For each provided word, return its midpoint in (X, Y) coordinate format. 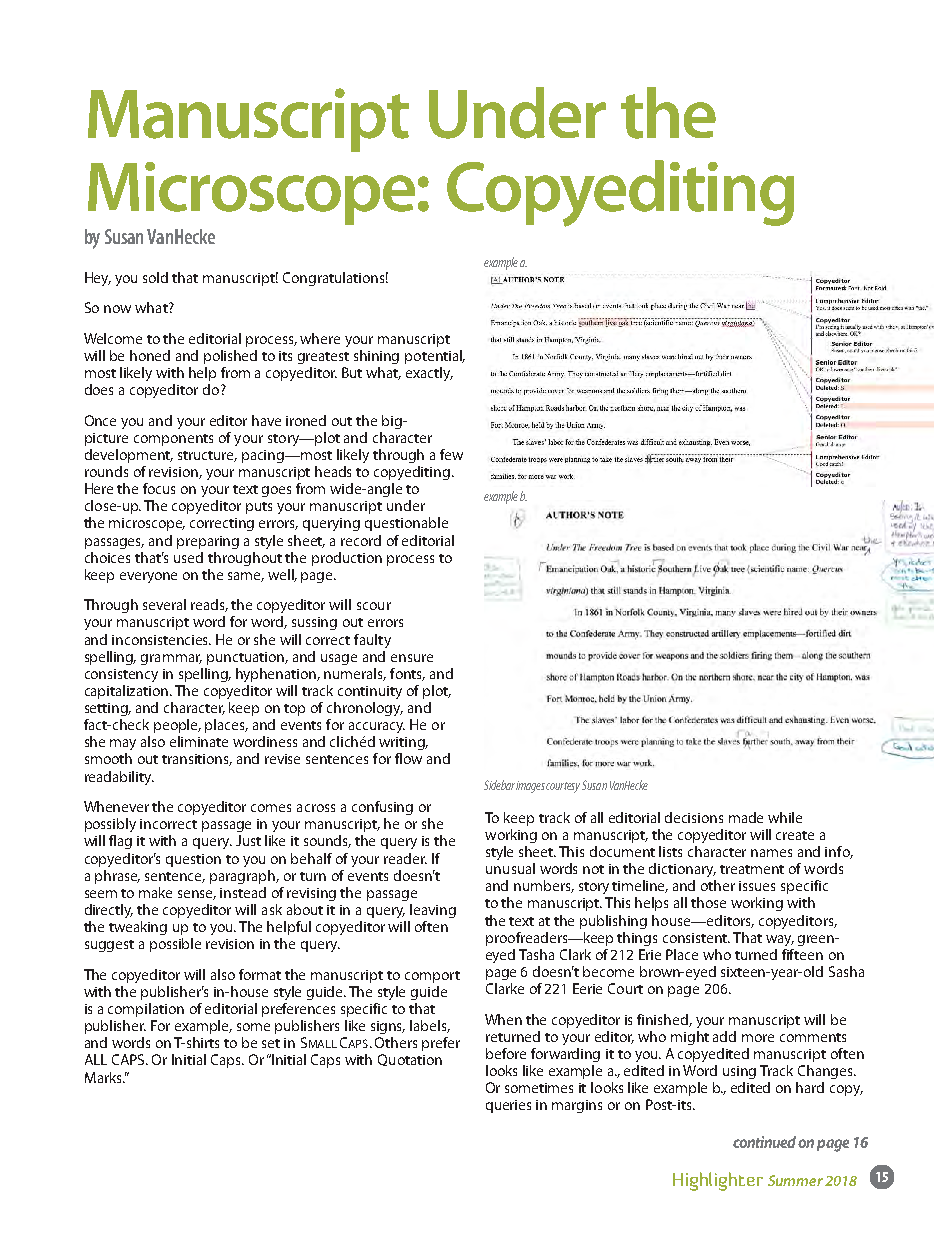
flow (408, 758)
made (746, 817)
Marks (104, 1077)
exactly (429, 374)
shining (376, 357)
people (177, 726)
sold (155, 277)
